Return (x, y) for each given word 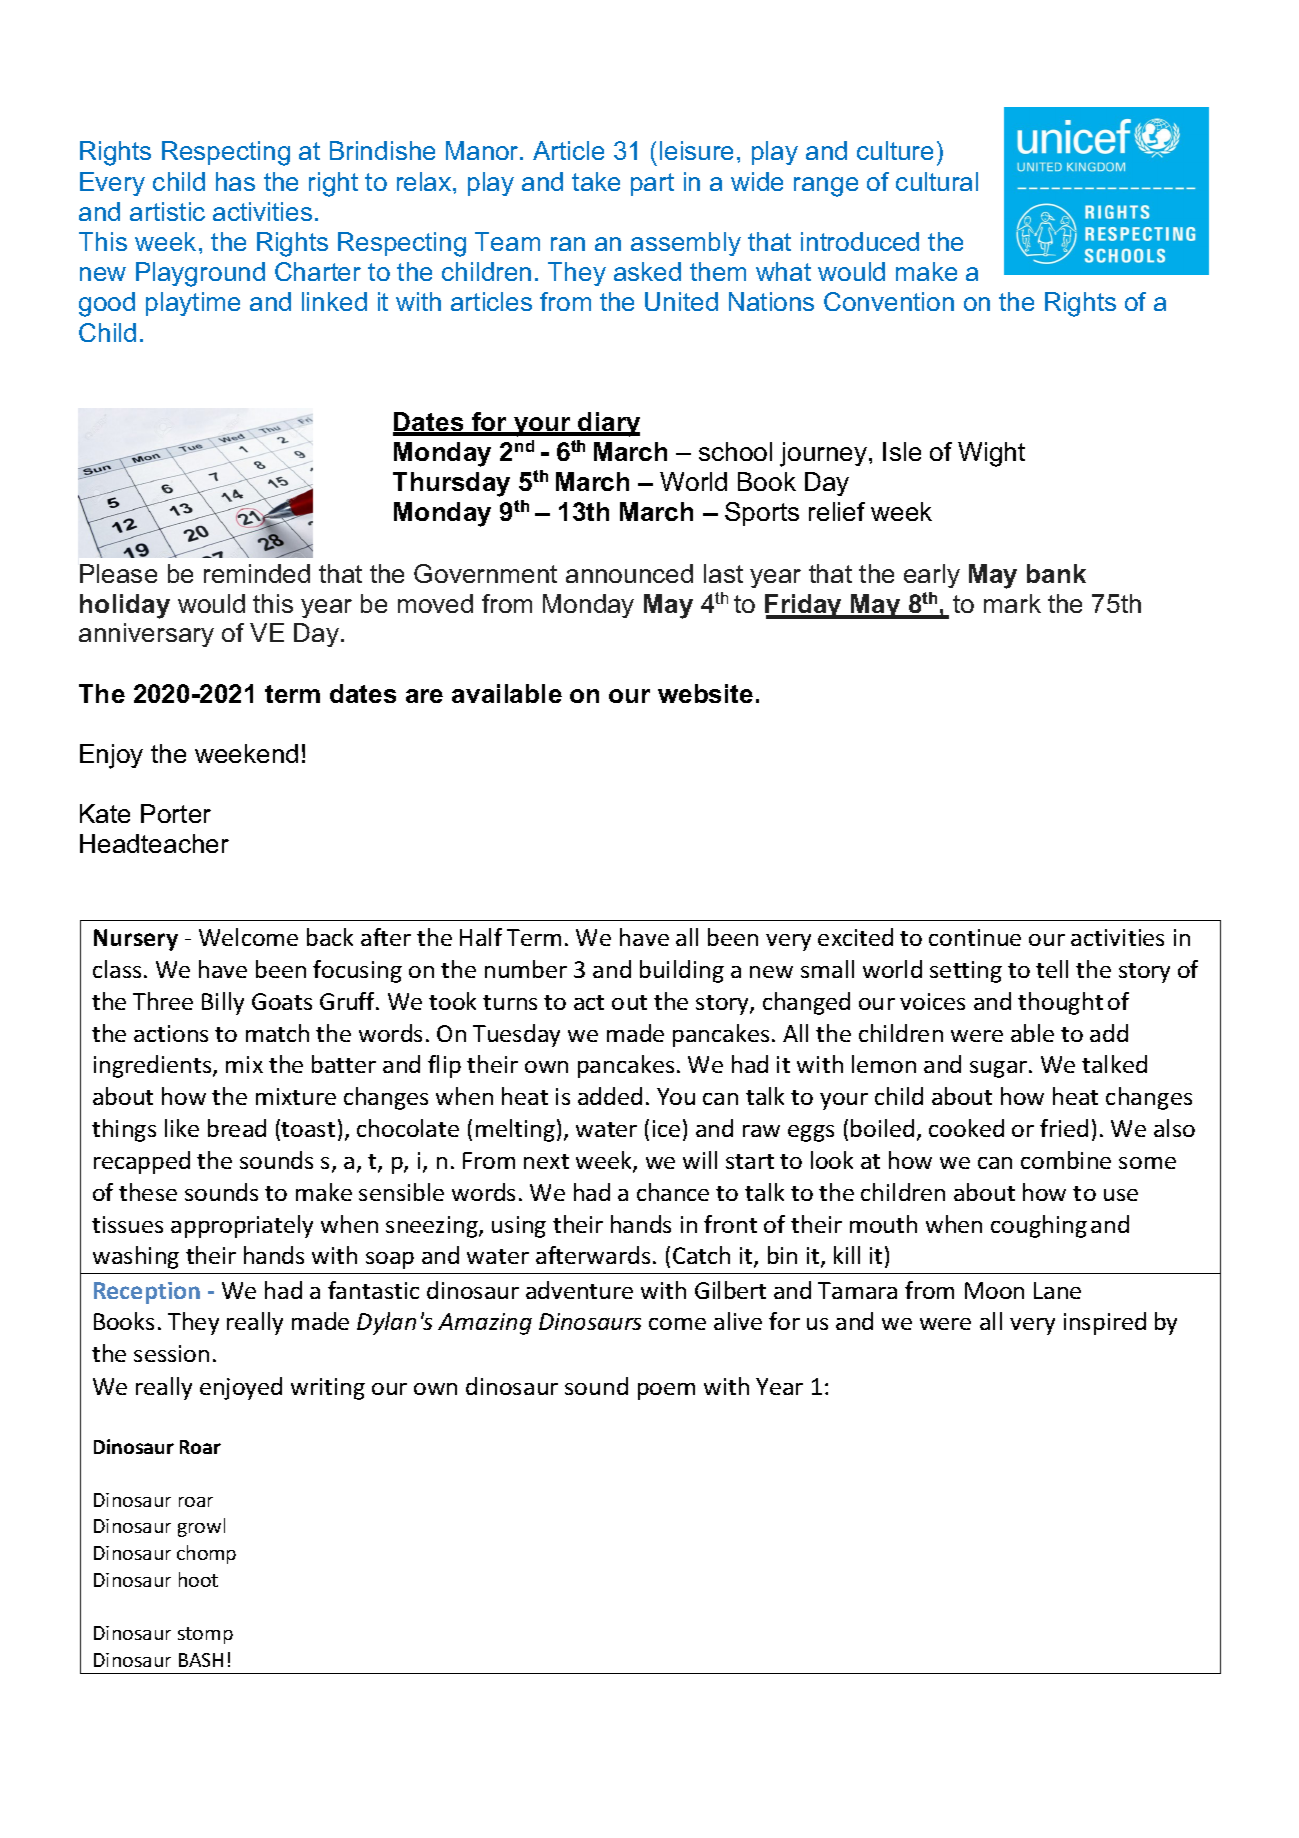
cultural (937, 181)
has (235, 181)
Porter (176, 813)
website (705, 693)
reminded (257, 573)
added (610, 1096)
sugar (1000, 1069)
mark (1012, 603)
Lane (1057, 1290)
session (171, 1353)
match (277, 1033)
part (652, 184)
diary (608, 424)
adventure (579, 1290)
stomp (205, 1635)
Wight (991, 454)
